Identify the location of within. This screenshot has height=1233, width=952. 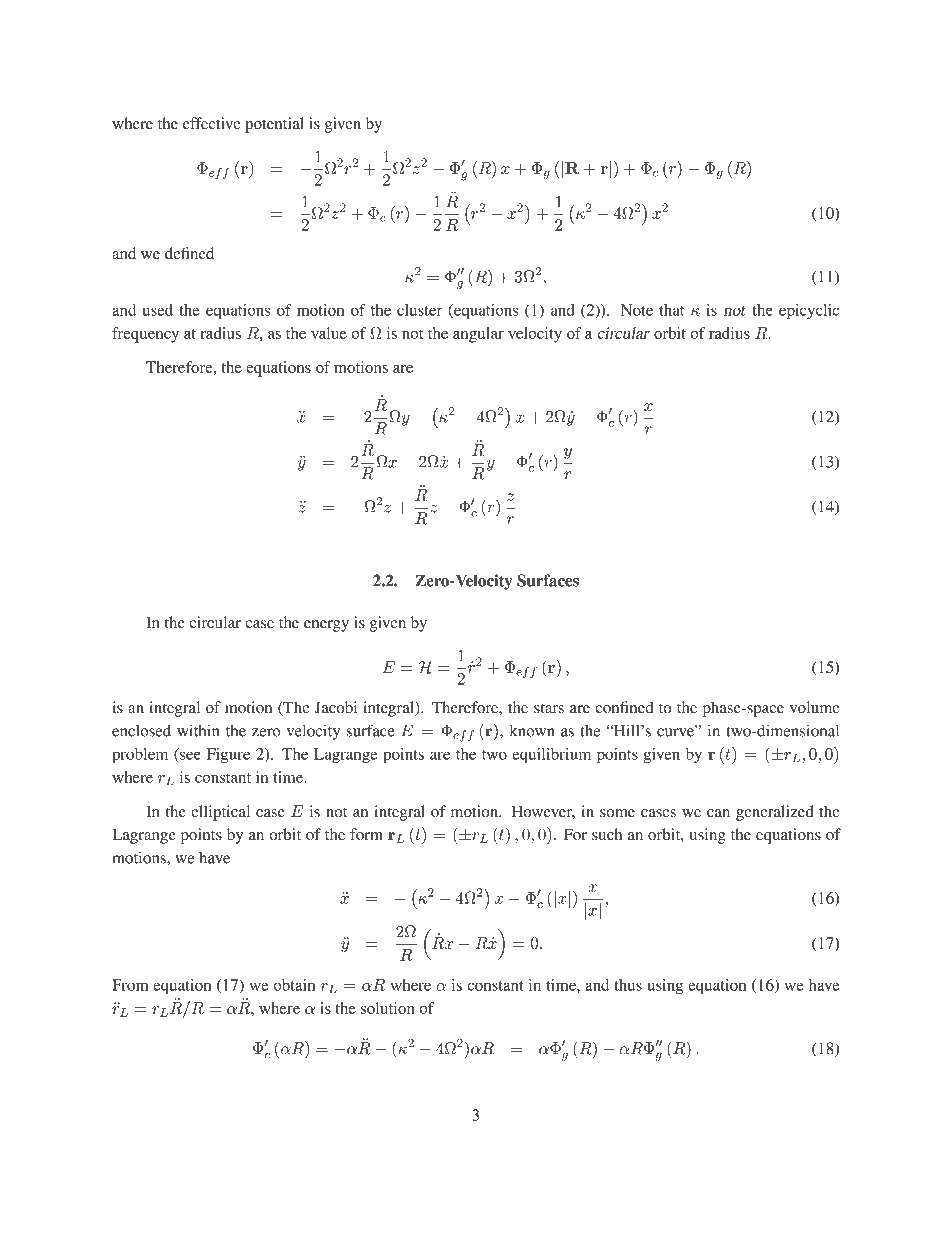
(198, 731).
